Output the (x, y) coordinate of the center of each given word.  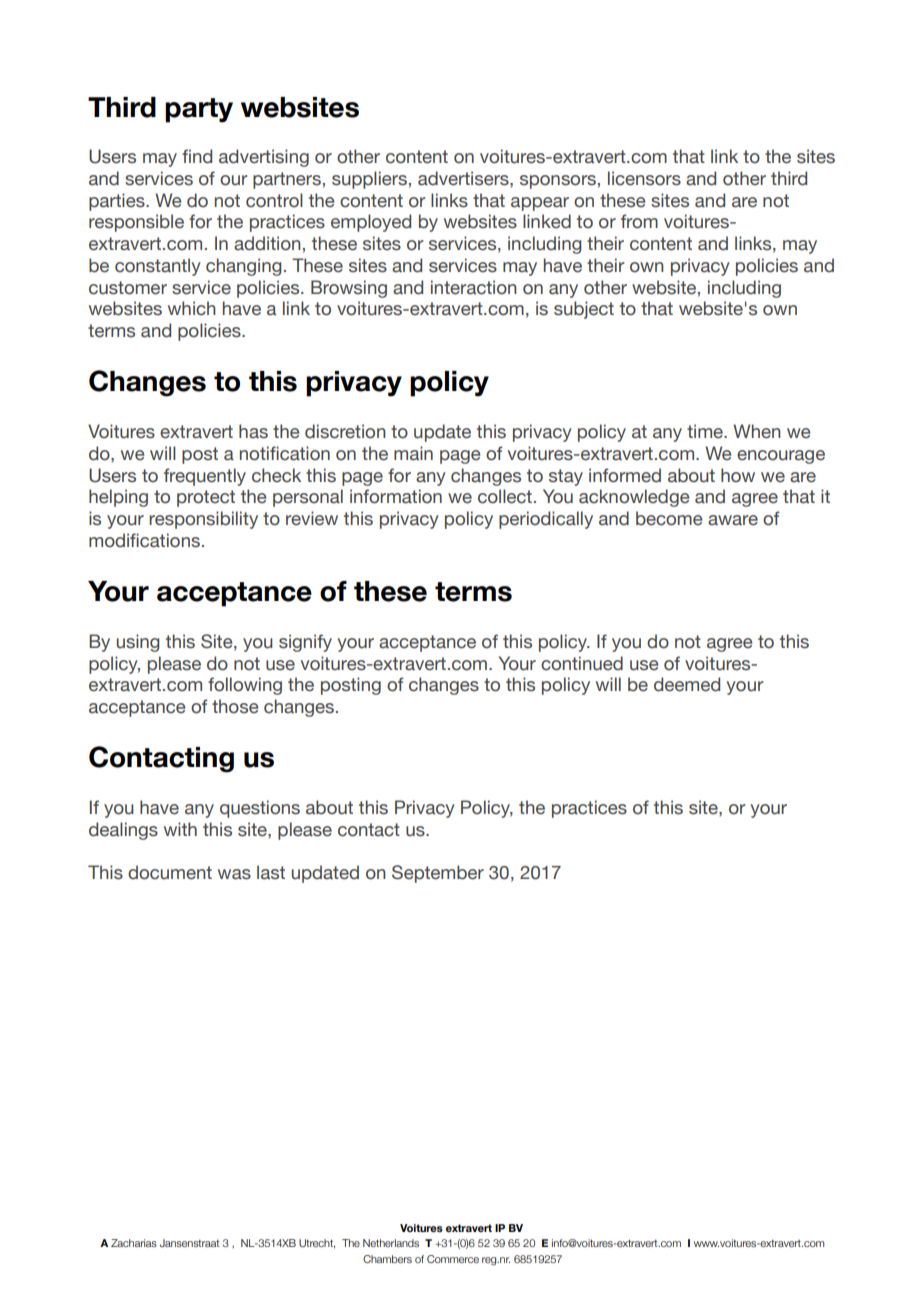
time (706, 431)
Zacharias (134, 1243)
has (253, 431)
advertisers (464, 178)
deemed (687, 684)
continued (582, 663)
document (170, 872)
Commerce (453, 1259)
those (235, 706)
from (639, 221)
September (438, 874)
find (197, 156)
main (413, 453)
